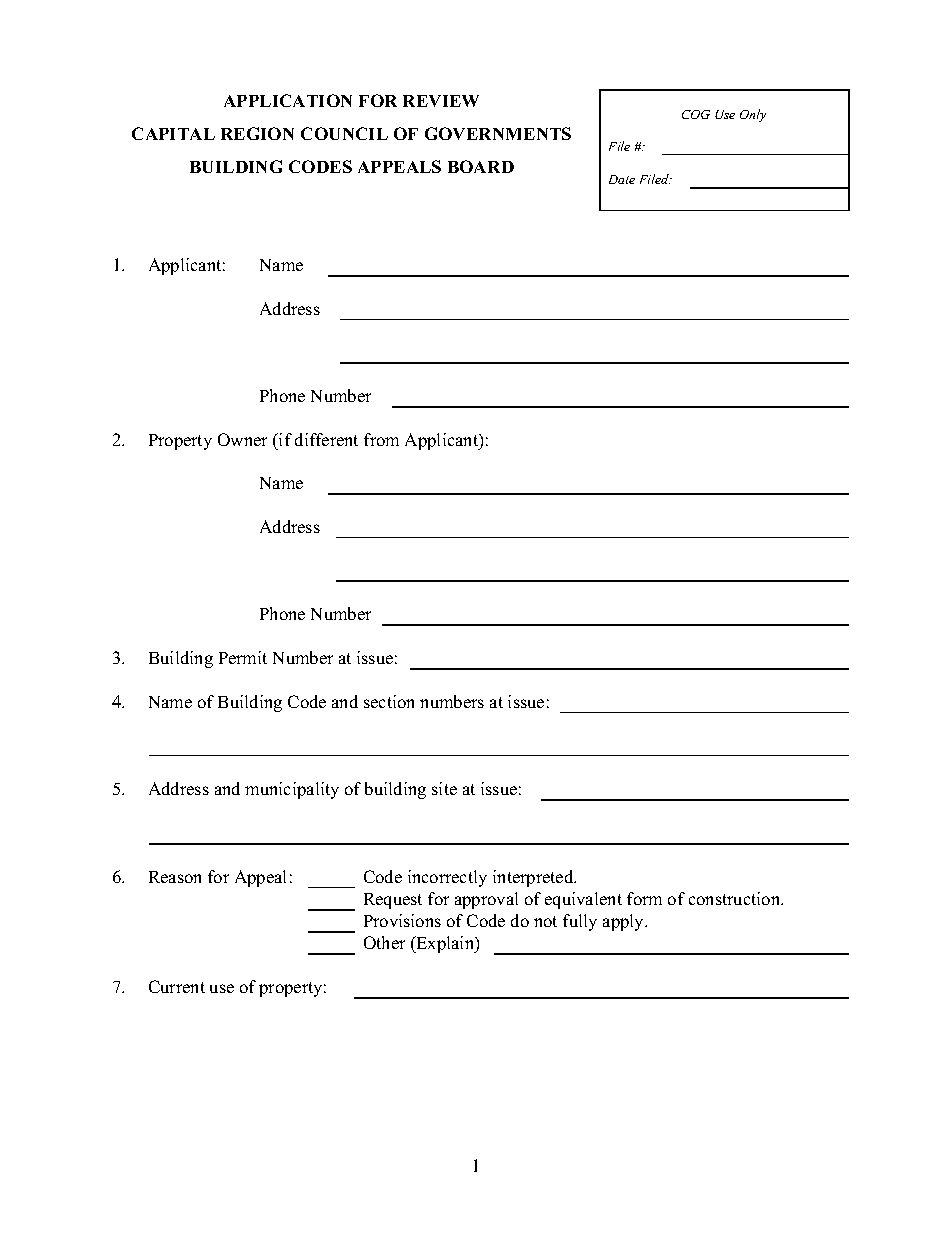  I want to click on apply, so click(625, 922).
